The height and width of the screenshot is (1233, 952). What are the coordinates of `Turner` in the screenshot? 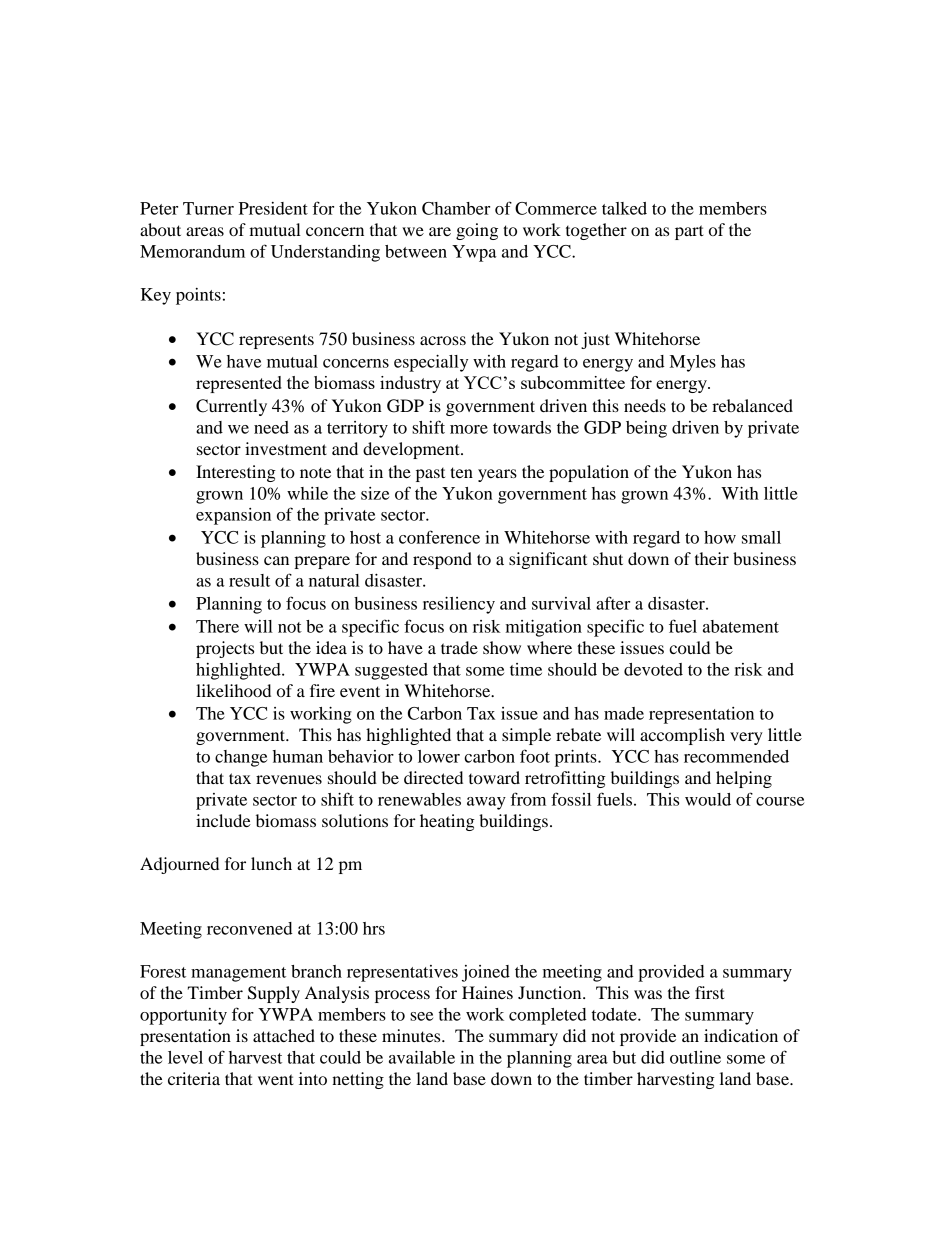 It's located at (208, 208).
